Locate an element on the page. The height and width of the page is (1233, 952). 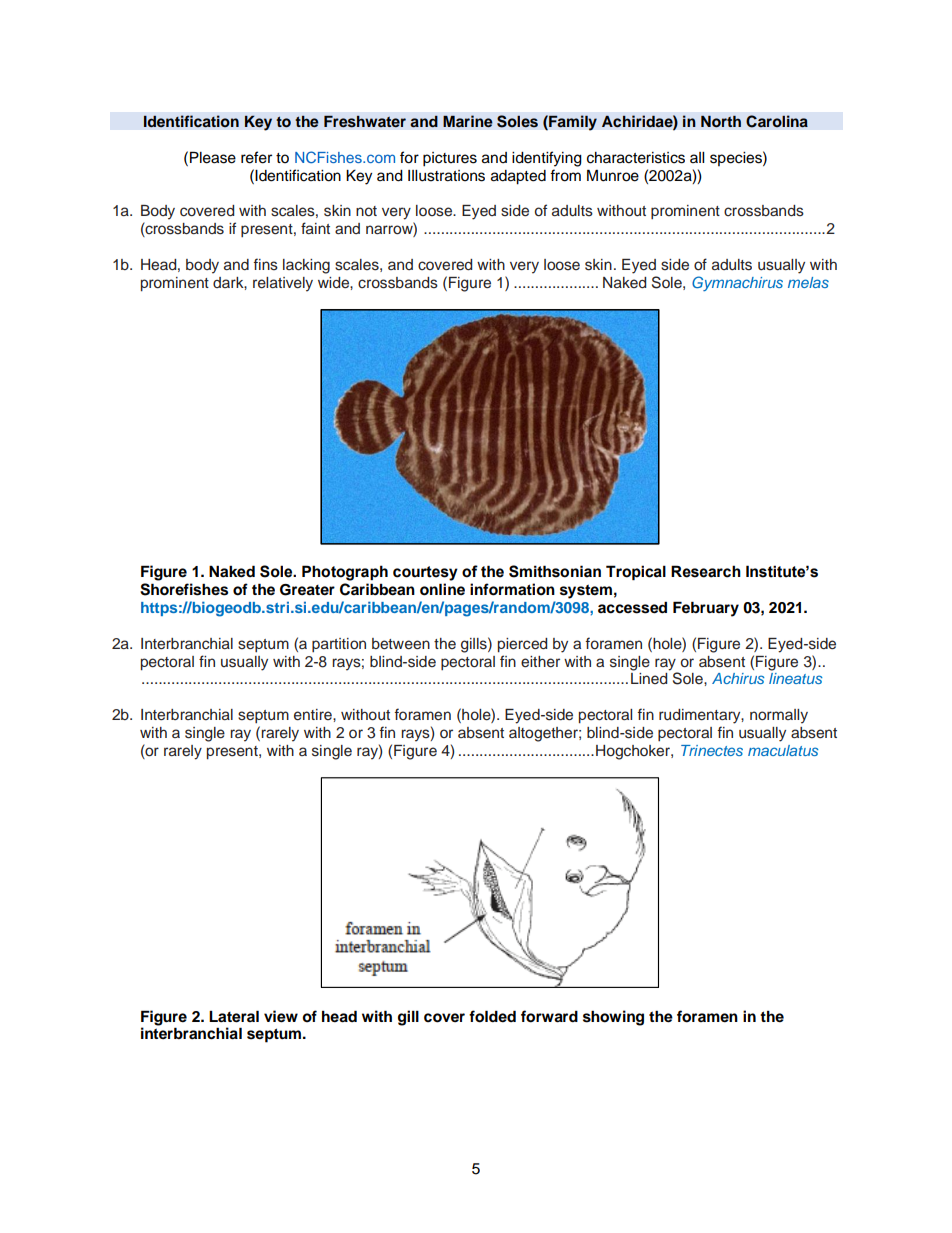
North is located at coordinates (721, 121).
